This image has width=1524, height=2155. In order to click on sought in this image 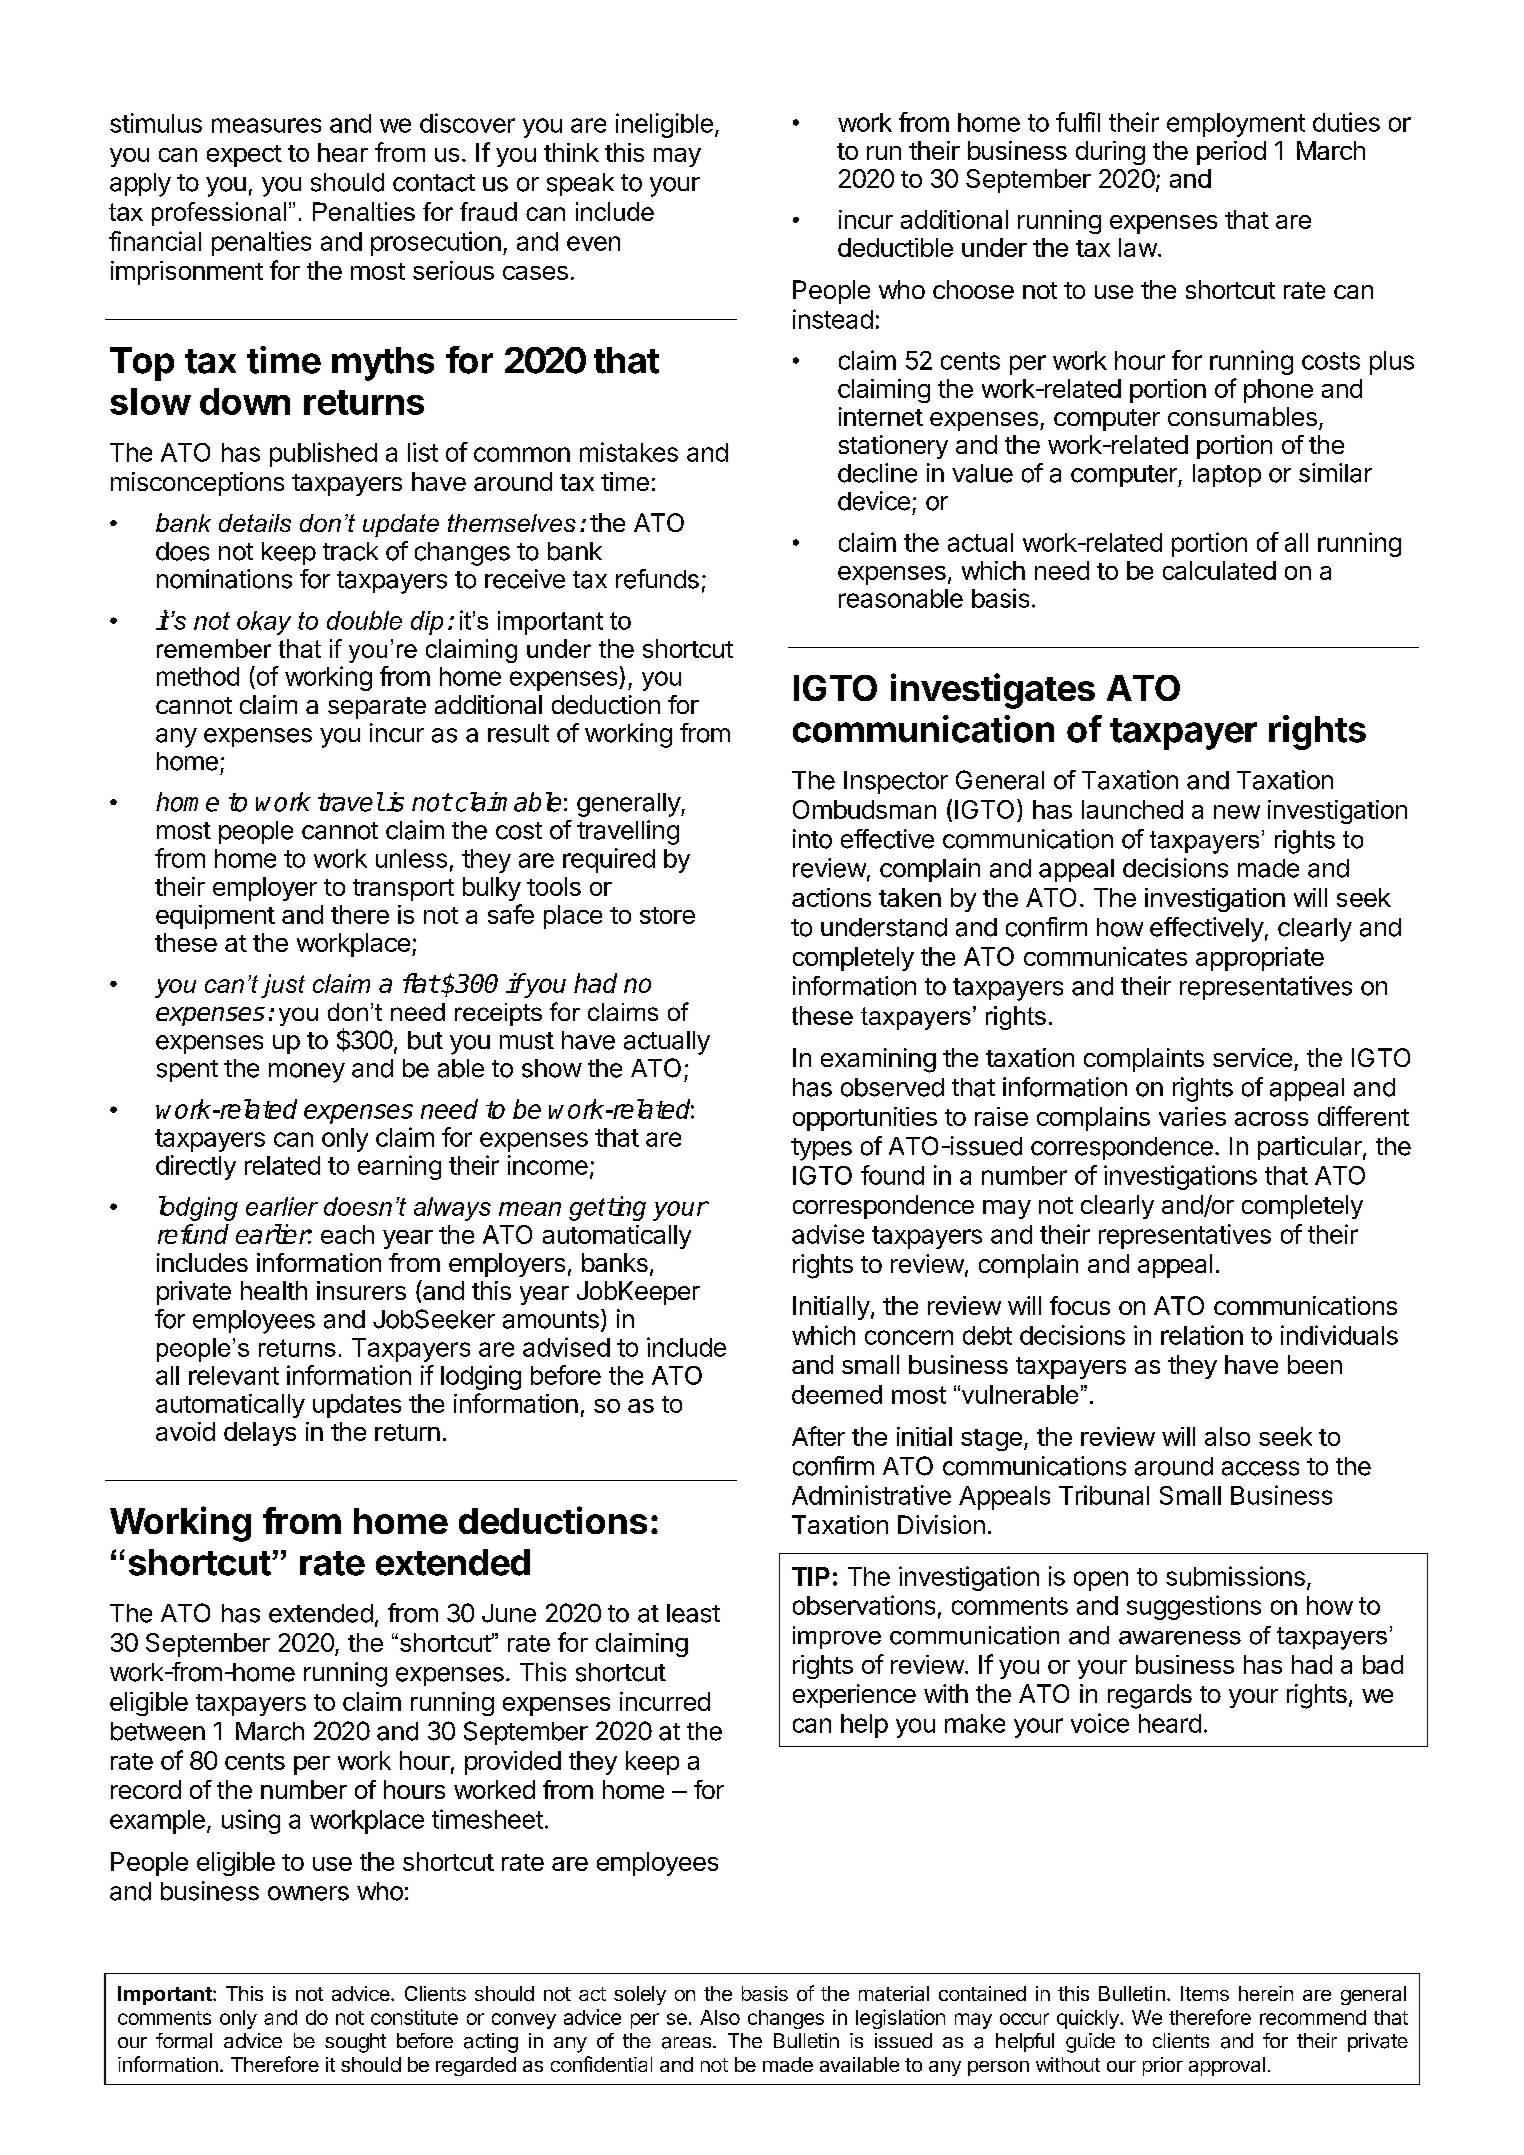, I will do `click(355, 2043)`.
